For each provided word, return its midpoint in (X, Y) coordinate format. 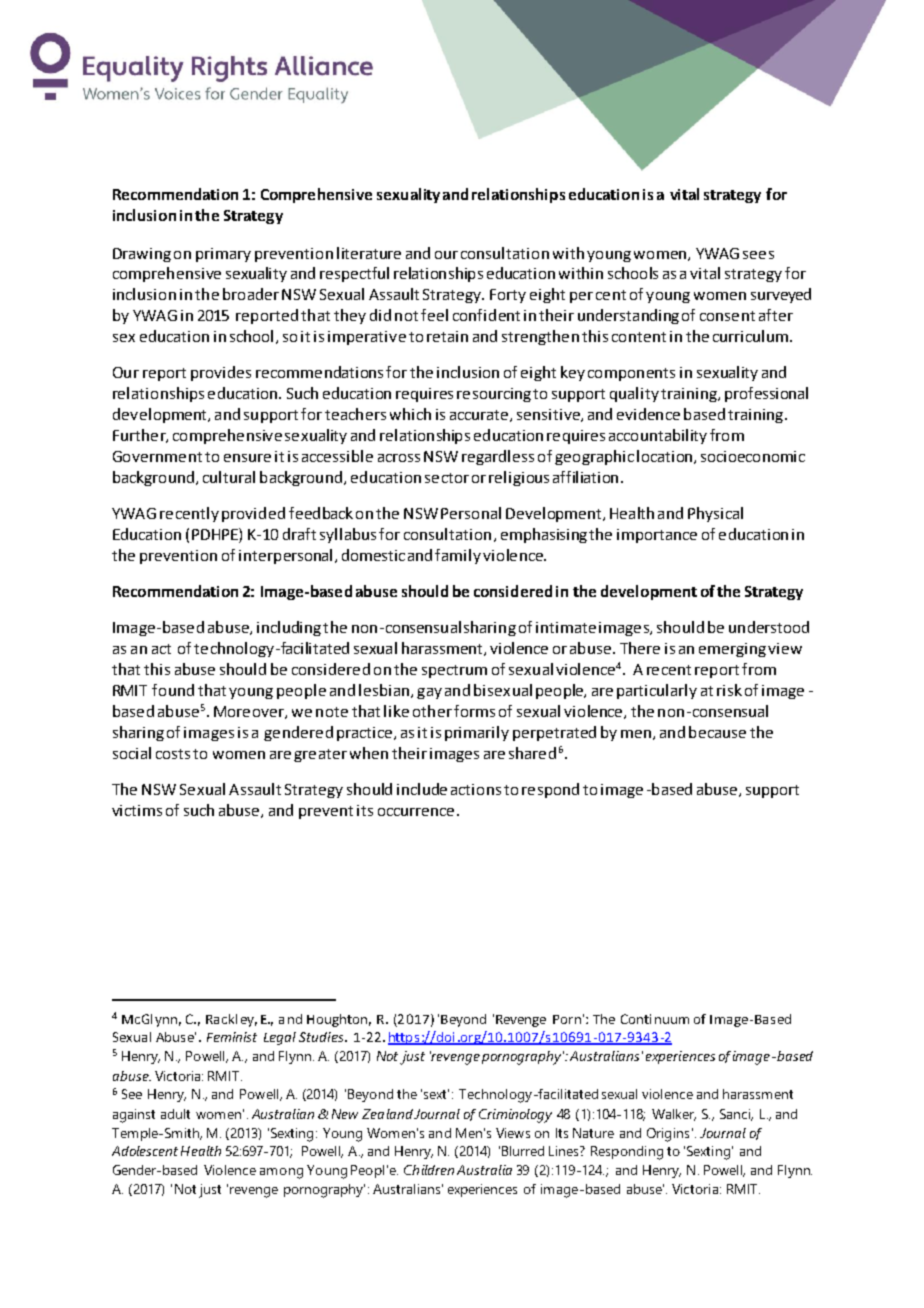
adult (175, 1114)
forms (474, 711)
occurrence (416, 812)
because (717, 732)
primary (223, 255)
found (173, 690)
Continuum (655, 1019)
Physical (715, 514)
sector (447, 478)
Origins (668, 1135)
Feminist (232, 1037)
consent (727, 316)
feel (434, 315)
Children (429, 1170)
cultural (229, 477)
